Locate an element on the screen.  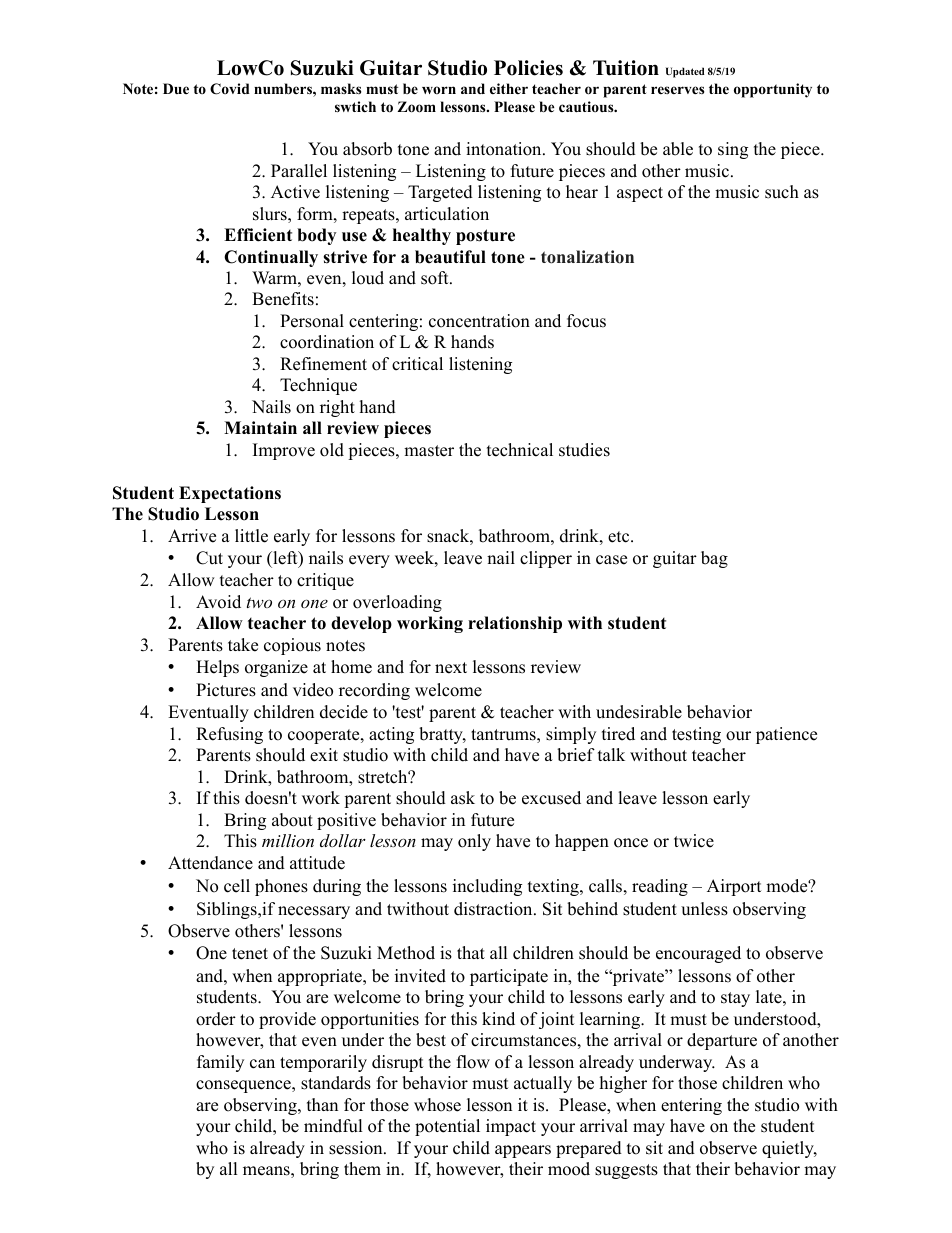
Maintain is located at coordinates (260, 427).
